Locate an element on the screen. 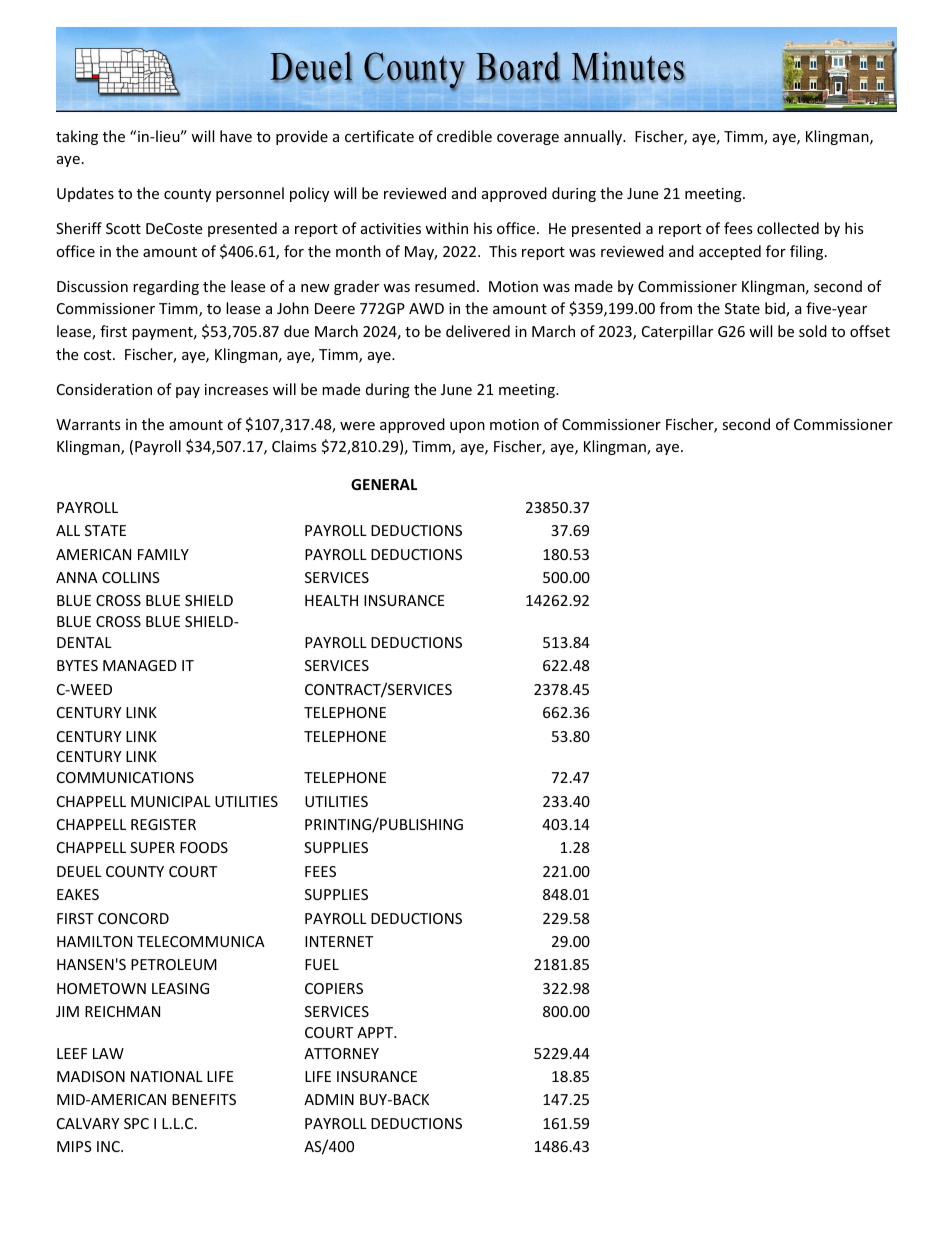 The image size is (952, 1233). SPC is located at coordinates (136, 1123).
